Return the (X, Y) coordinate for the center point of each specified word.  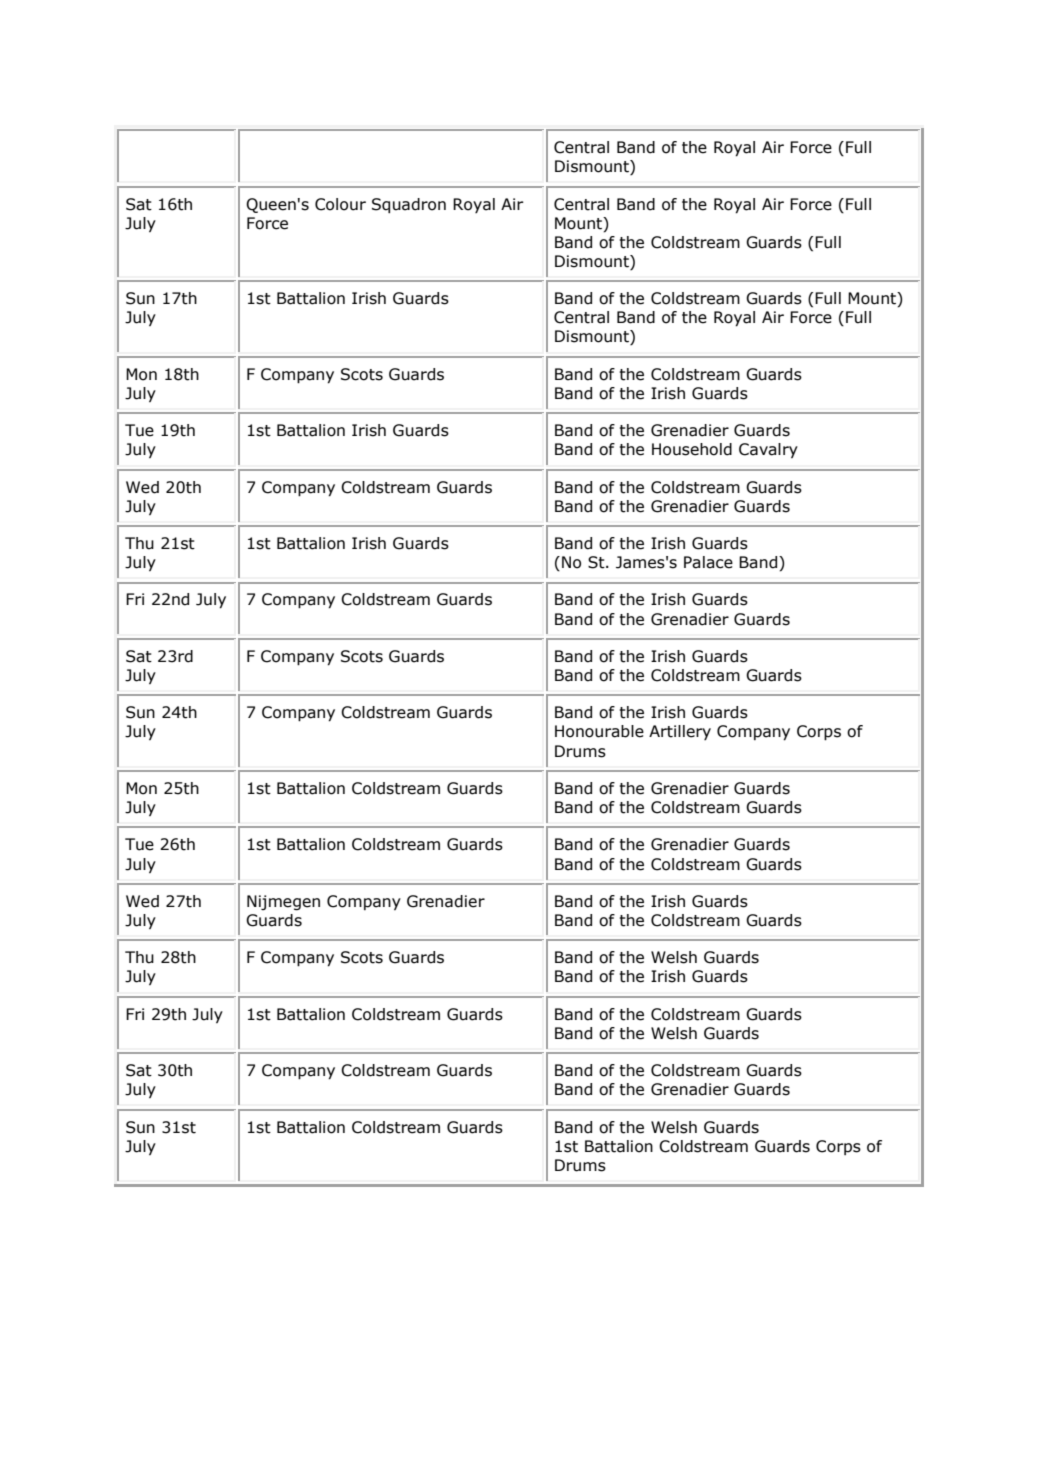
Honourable (599, 731)
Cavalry (768, 450)
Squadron (409, 205)
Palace (708, 562)
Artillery (680, 732)
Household (692, 449)
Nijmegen (283, 902)
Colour (340, 204)
